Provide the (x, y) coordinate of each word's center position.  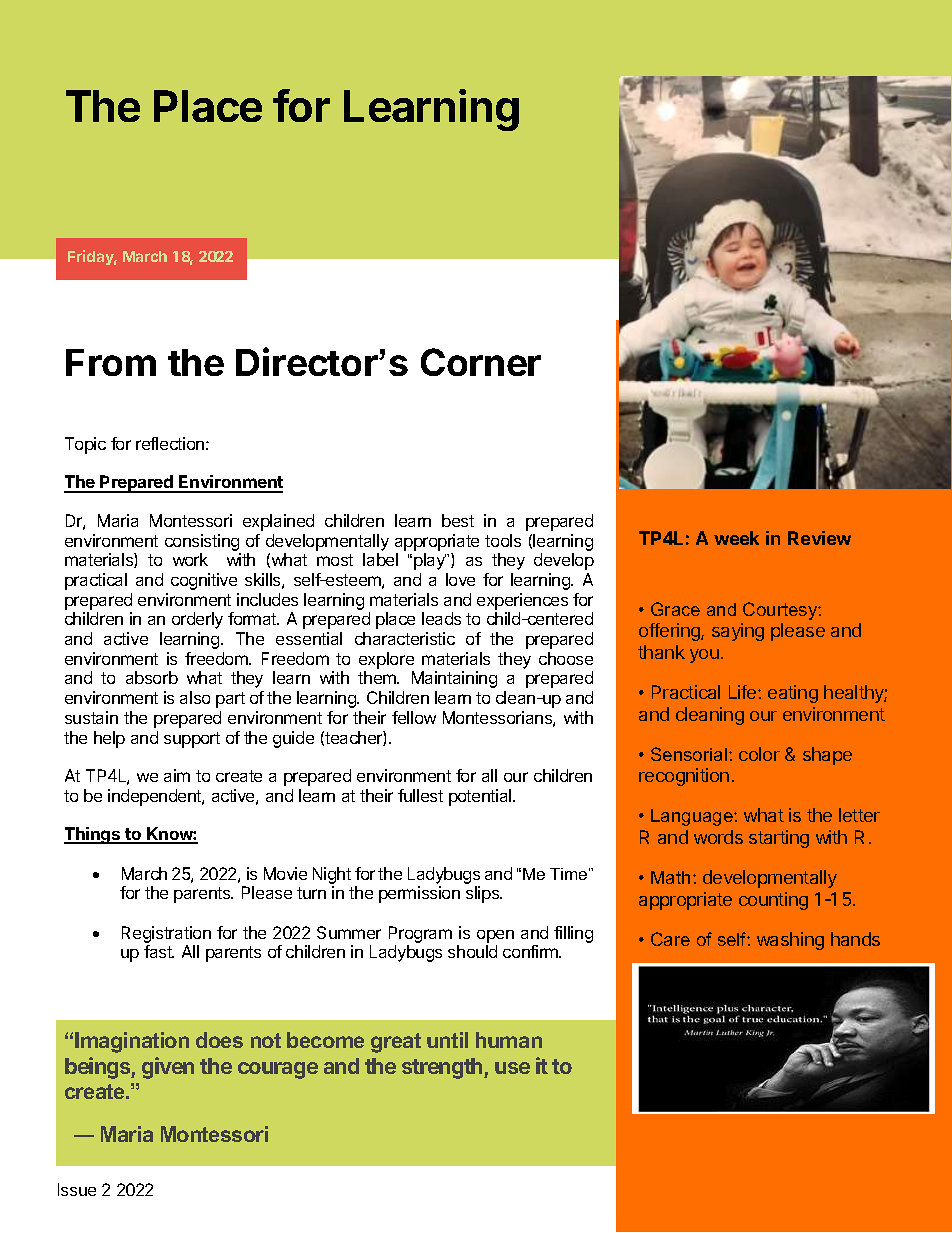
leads (441, 618)
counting (773, 901)
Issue (77, 1189)
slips (484, 894)
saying (738, 632)
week (736, 538)
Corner (481, 362)
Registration (166, 936)
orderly (197, 620)
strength (443, 1068)
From (111, 362)
